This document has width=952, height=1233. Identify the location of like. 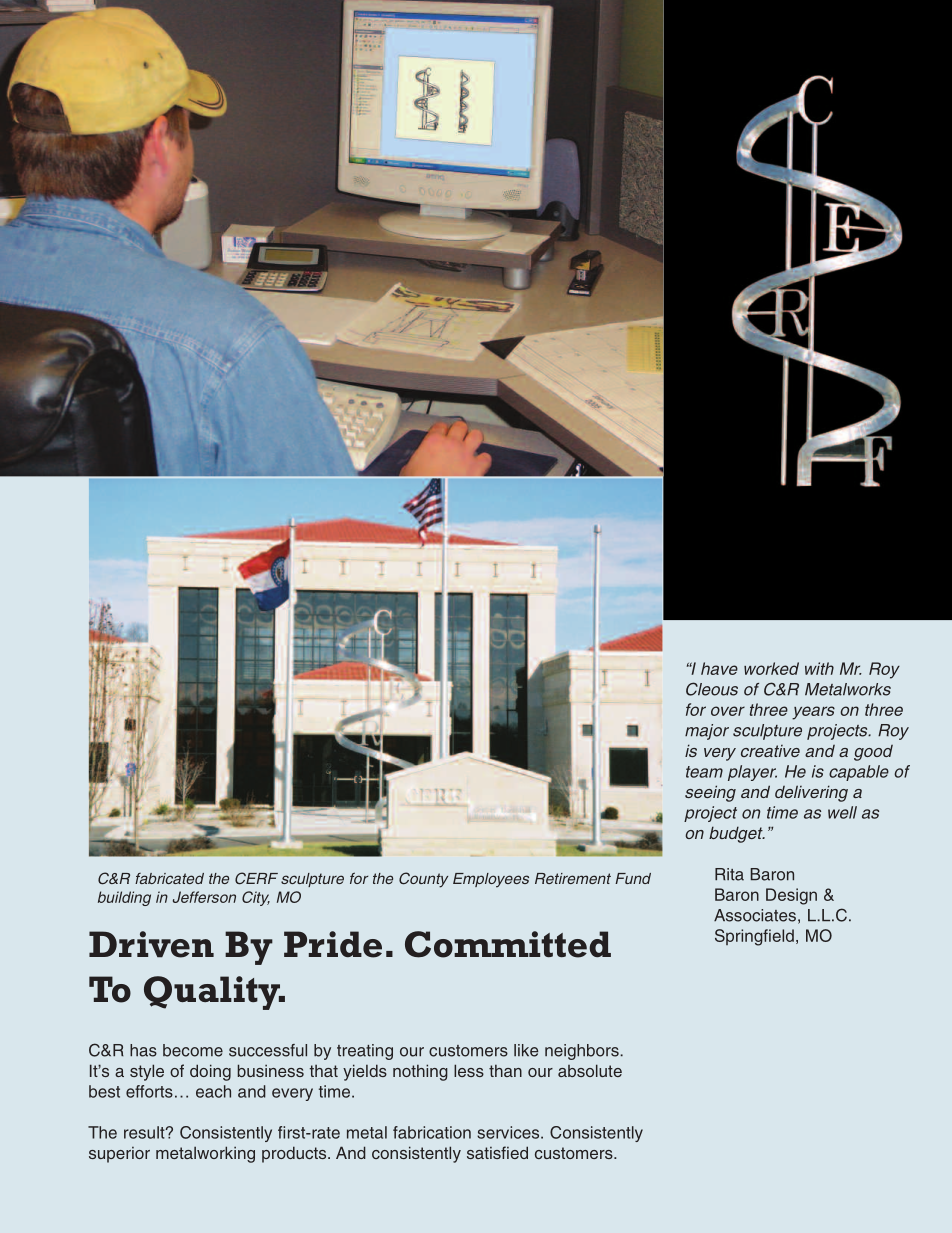
(526, 1050).
